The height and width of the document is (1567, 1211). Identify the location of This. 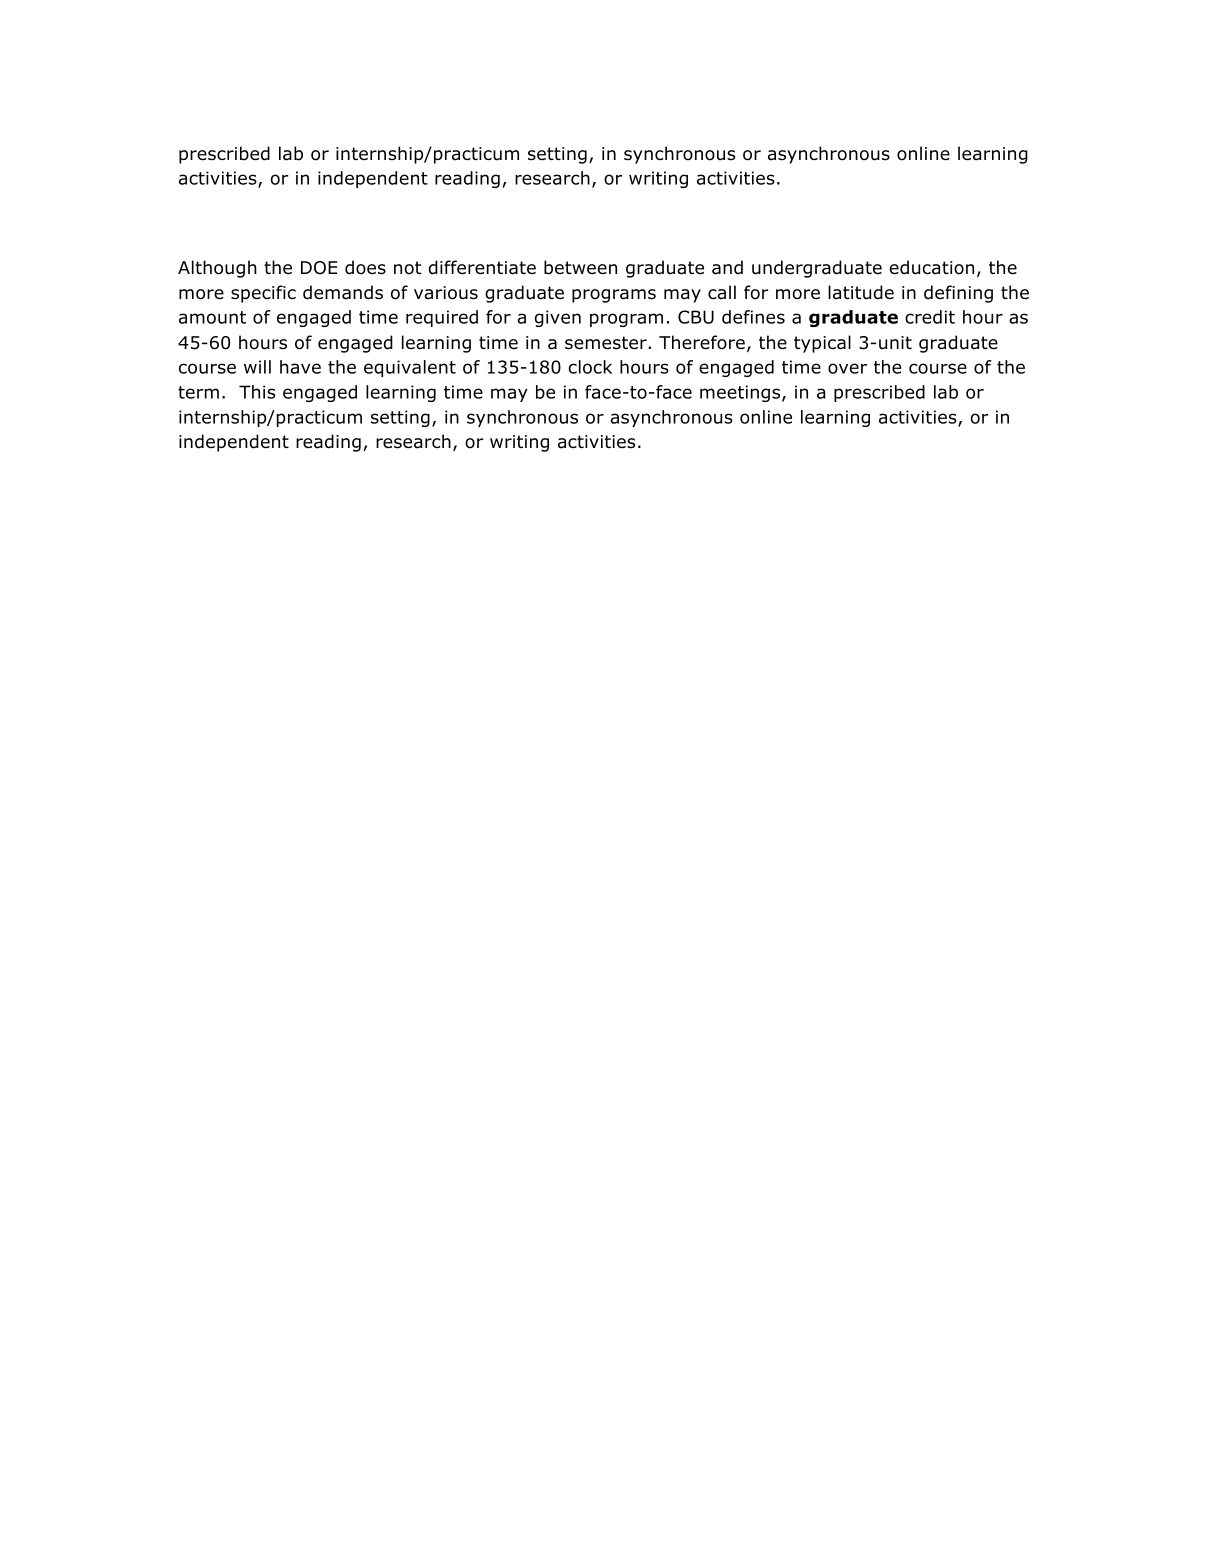
(257, 392).
